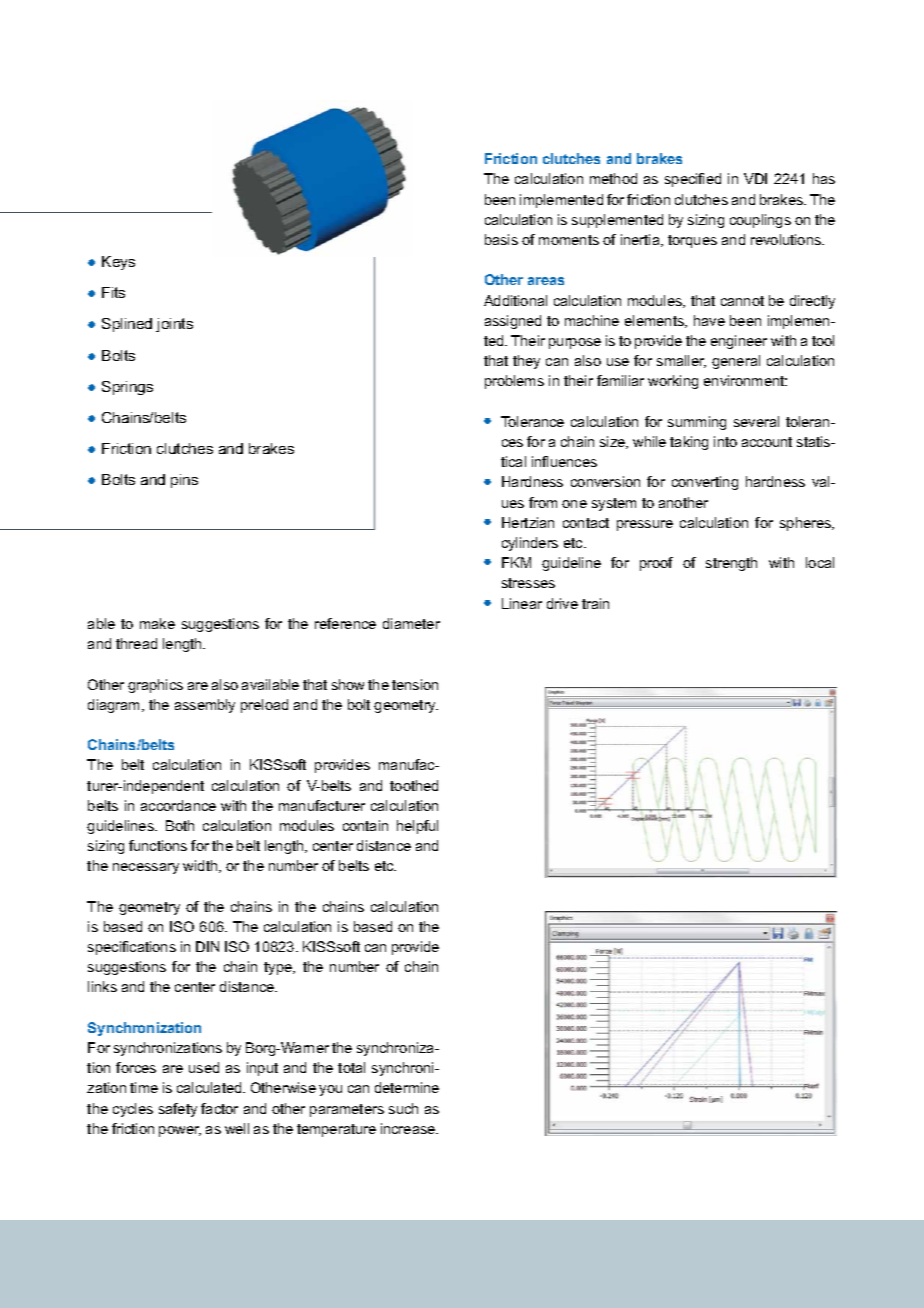 The image size is (924, 1308). Describe the element at coordinates (731, 564) in the image. I see `strength` at that location.
